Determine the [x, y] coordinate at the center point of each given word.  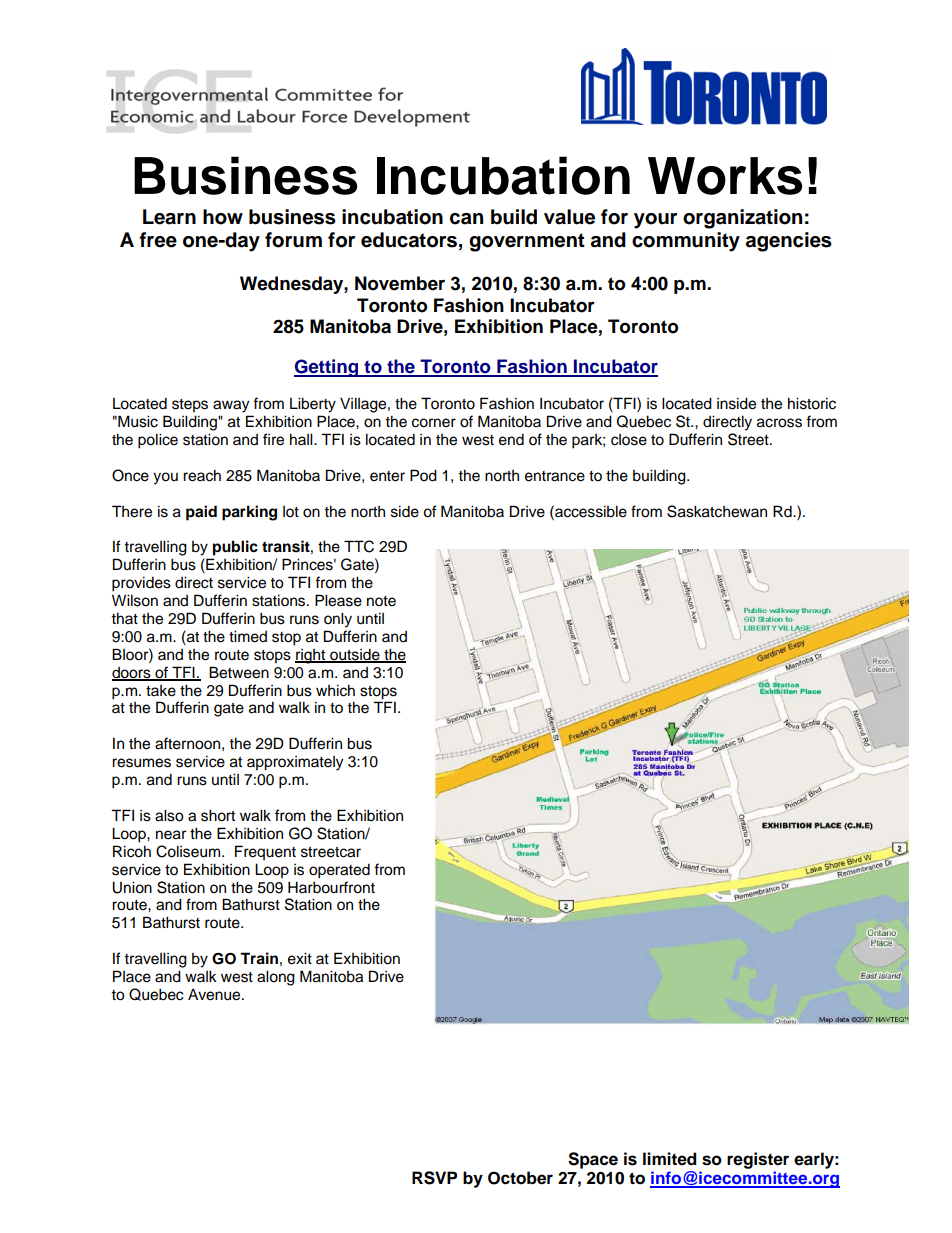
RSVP [434, 1178]
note [381, 601]
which [335, 690]
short [218, 815]
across [779, 423]
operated [339, 871]
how [223, 217]
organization [742, 219]
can [466, 219]
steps [190, 406]
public [235, 548]
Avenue [215, 994]
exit [300, 958]
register [758, 1160]
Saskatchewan [717, 511]
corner [434, 423]
